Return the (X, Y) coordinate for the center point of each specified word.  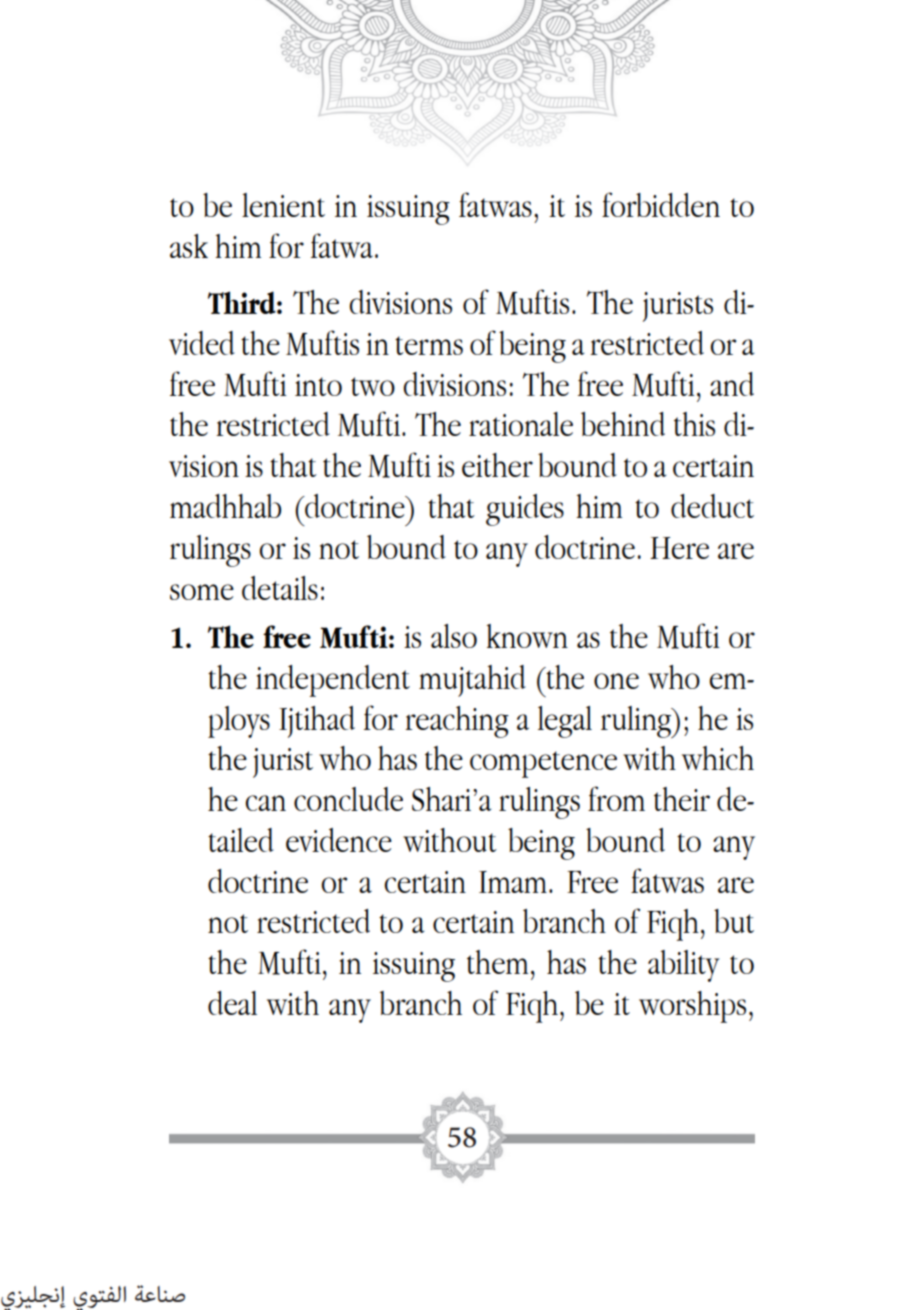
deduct (712, 506)
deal (232, 1003)
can (265, 803)
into (318, 385)
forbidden (661, 204)
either (497, 465)
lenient (283, 205)
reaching (457, 722)
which (718, 758)
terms (429, 345)
